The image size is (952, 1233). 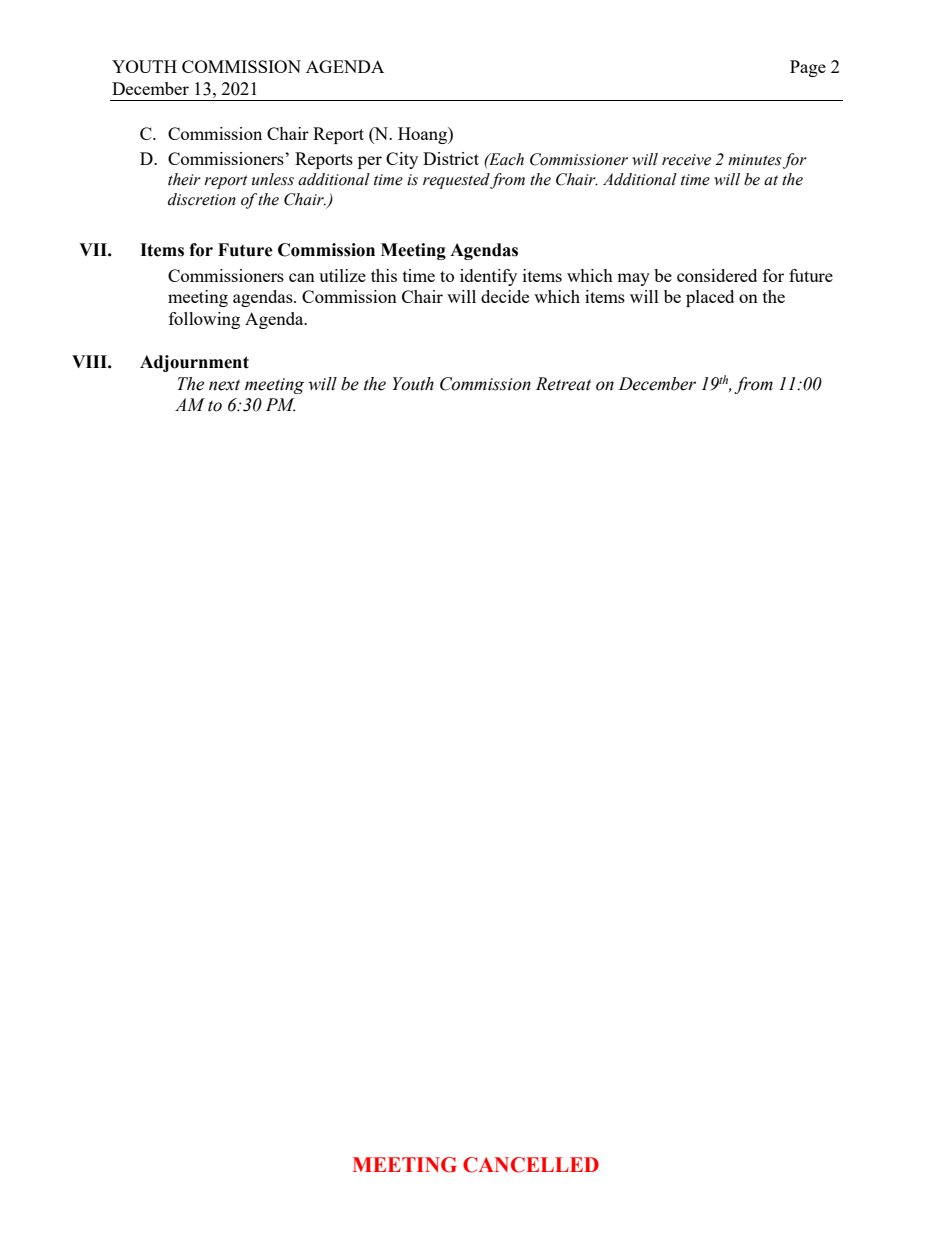 I want to click on CANCELLED, so click(x=531, y=1165).
